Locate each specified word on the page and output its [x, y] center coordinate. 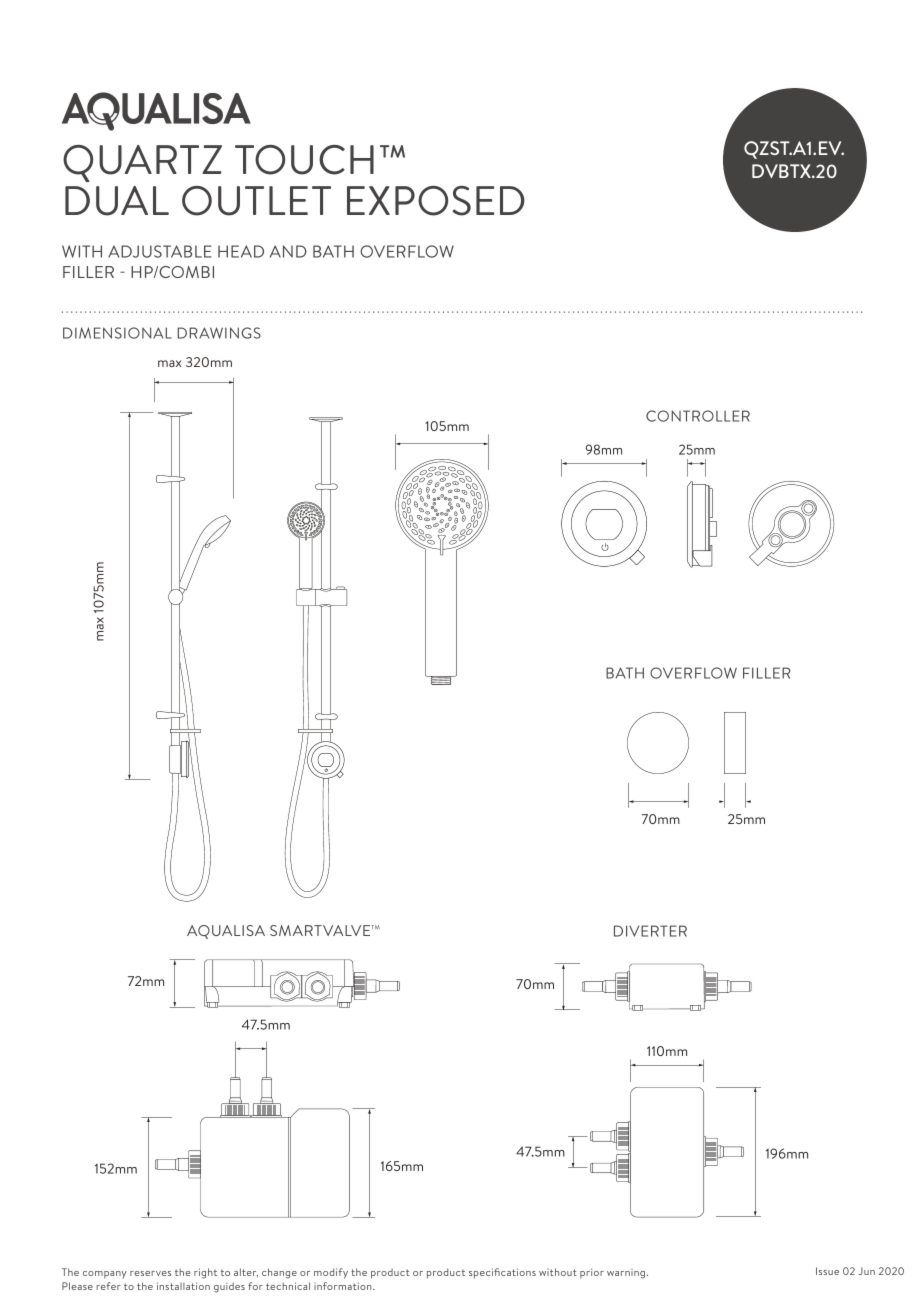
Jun [866, 1271]
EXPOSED [436, 201]
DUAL [117, 201]
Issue [827, 1271]
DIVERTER [650, 931]
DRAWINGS [219, 333]
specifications [502, 1273]
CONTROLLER [698, 416]
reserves [150, 1273]
